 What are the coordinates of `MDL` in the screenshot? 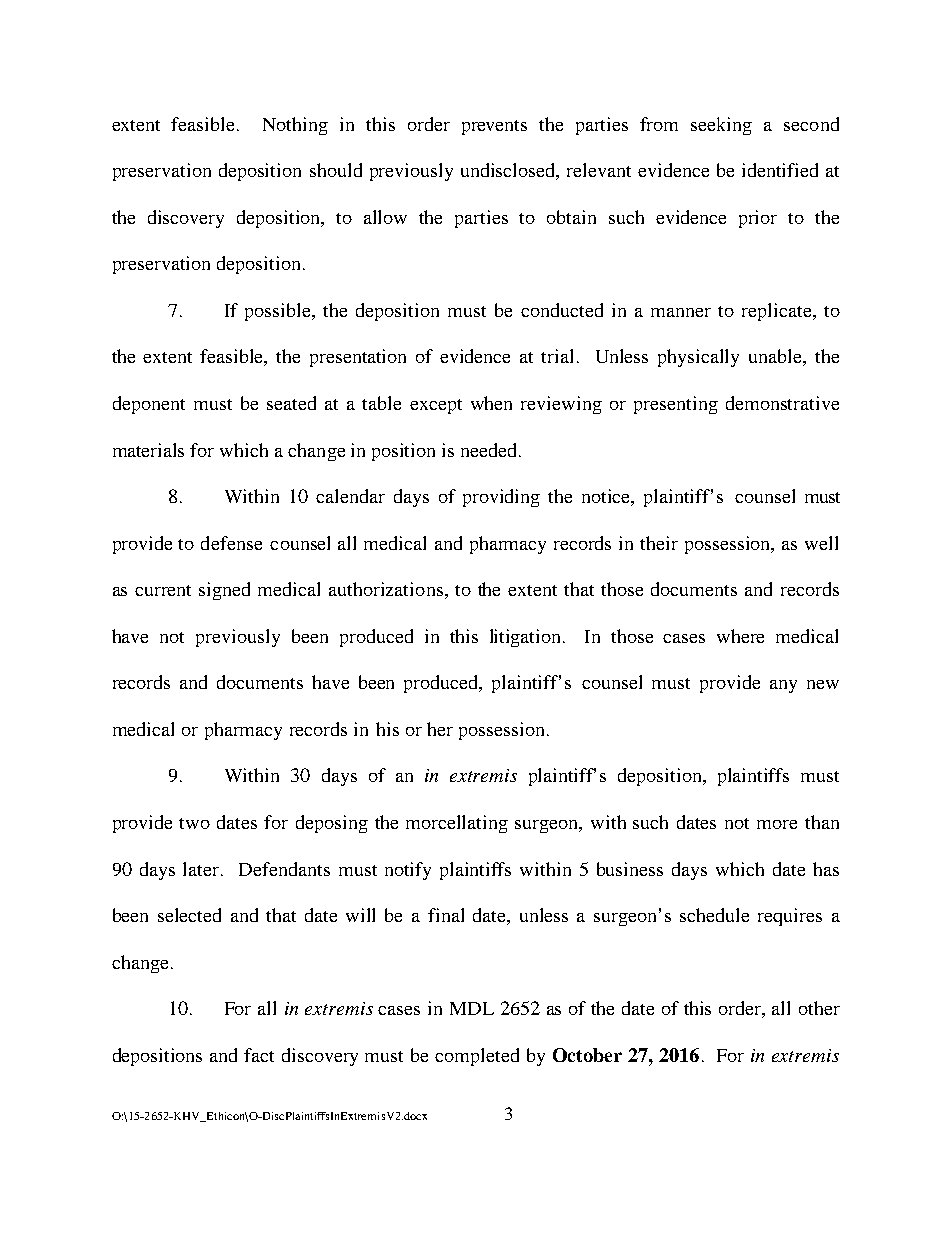 It's located at (472, 1008).
